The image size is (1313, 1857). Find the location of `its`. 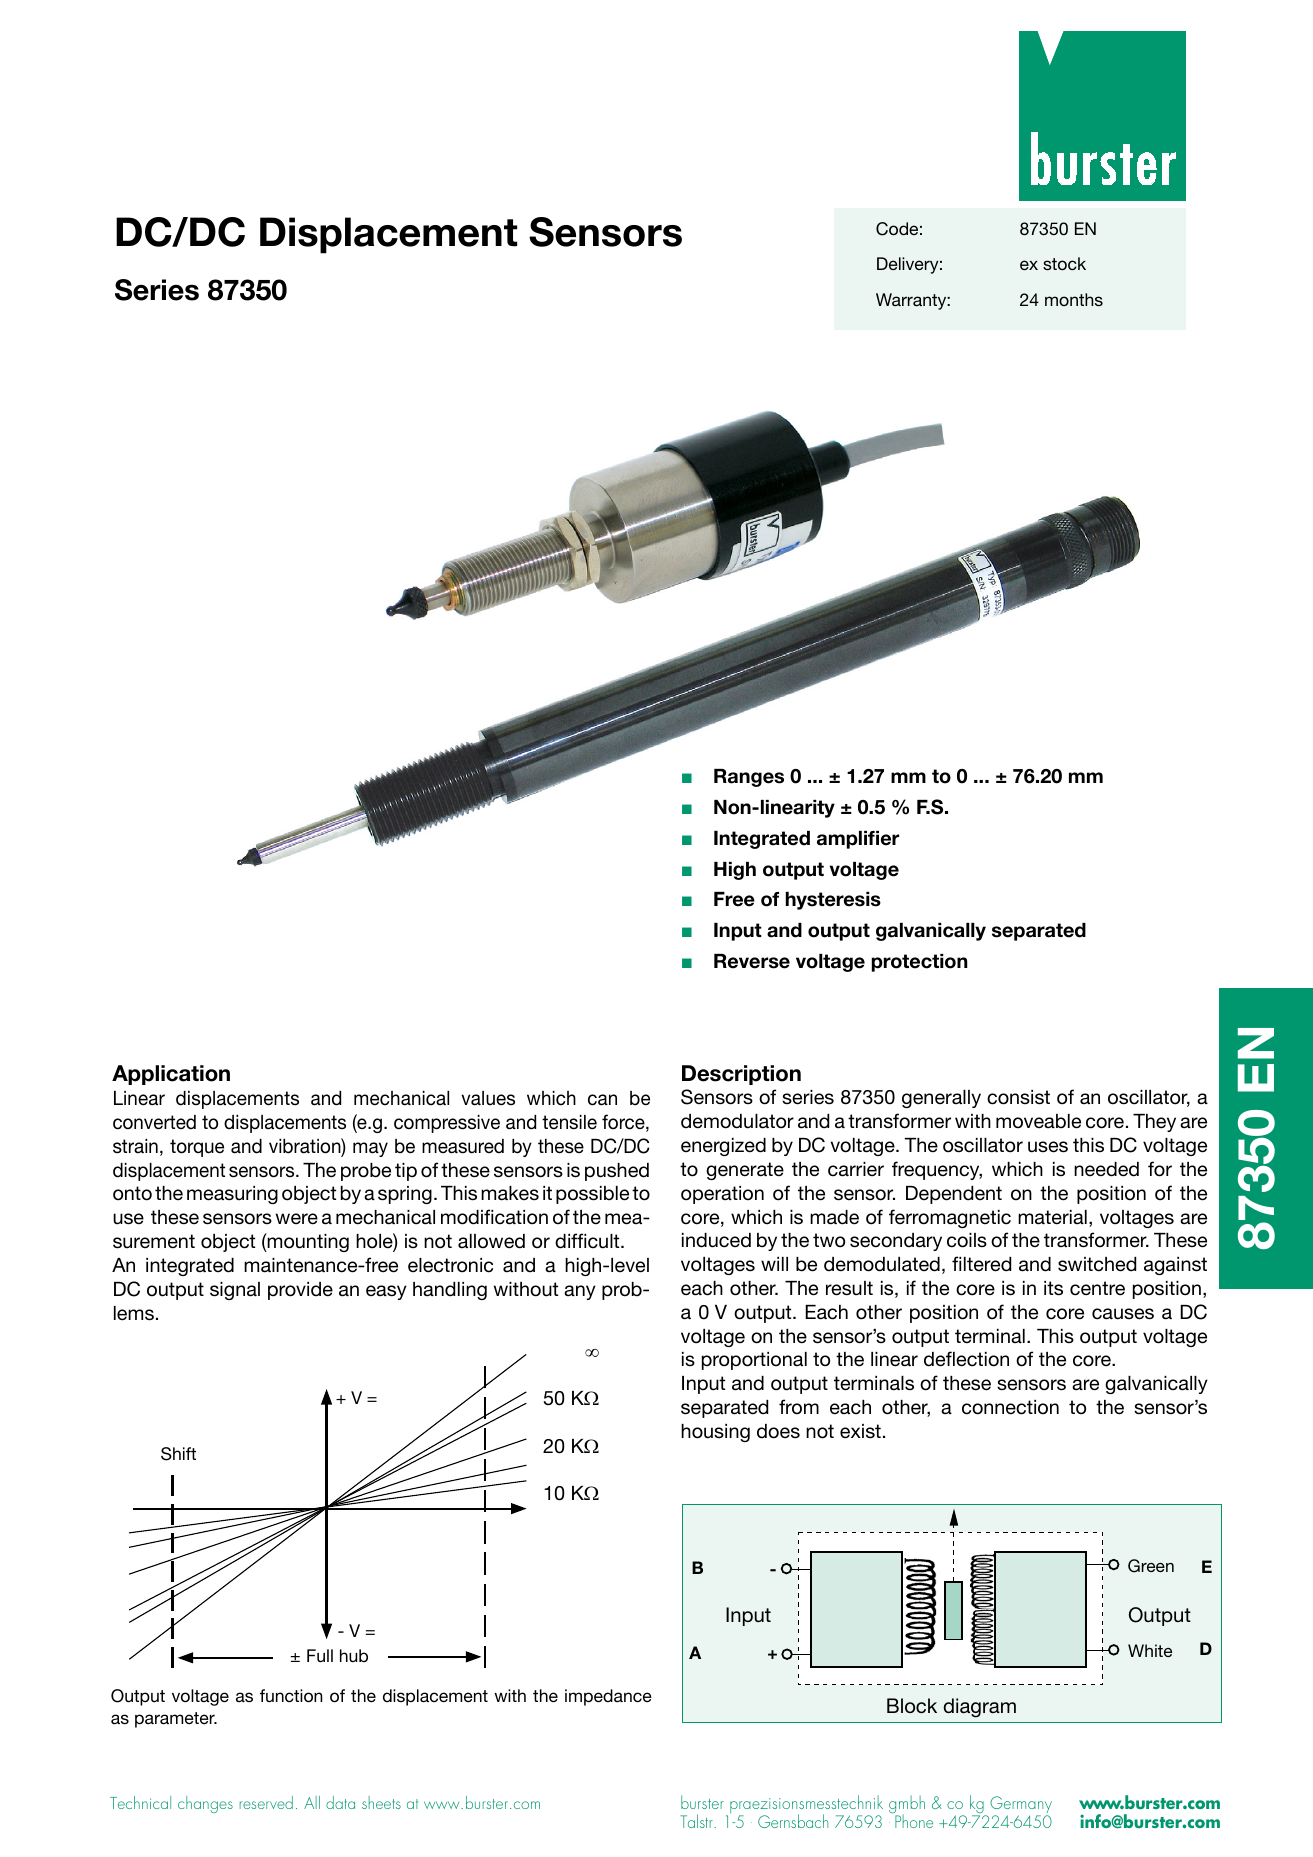

its is located at coordinates (1053, 1288).
